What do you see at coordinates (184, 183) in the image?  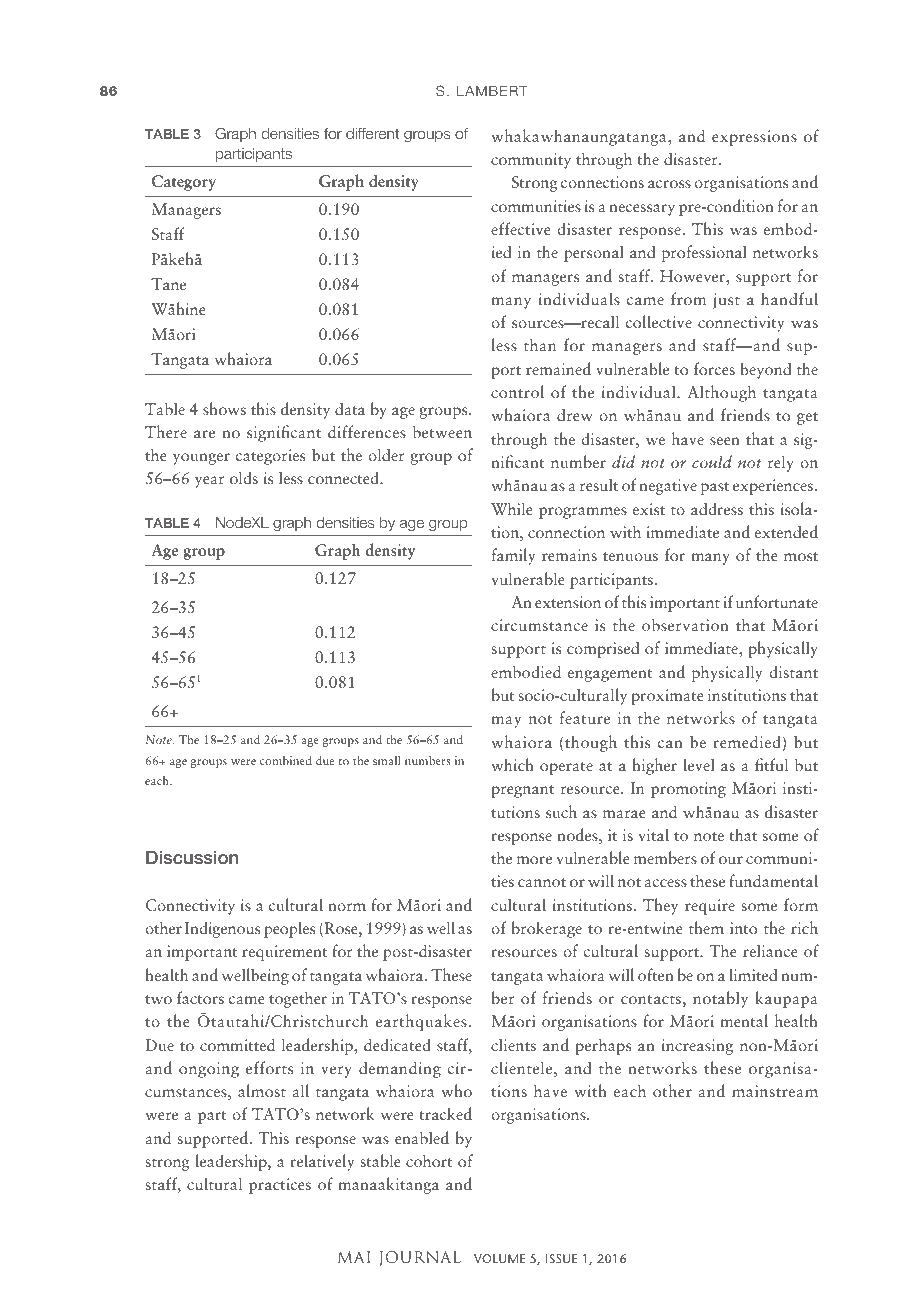 I see `Category` at bounding box center [184, 183].
